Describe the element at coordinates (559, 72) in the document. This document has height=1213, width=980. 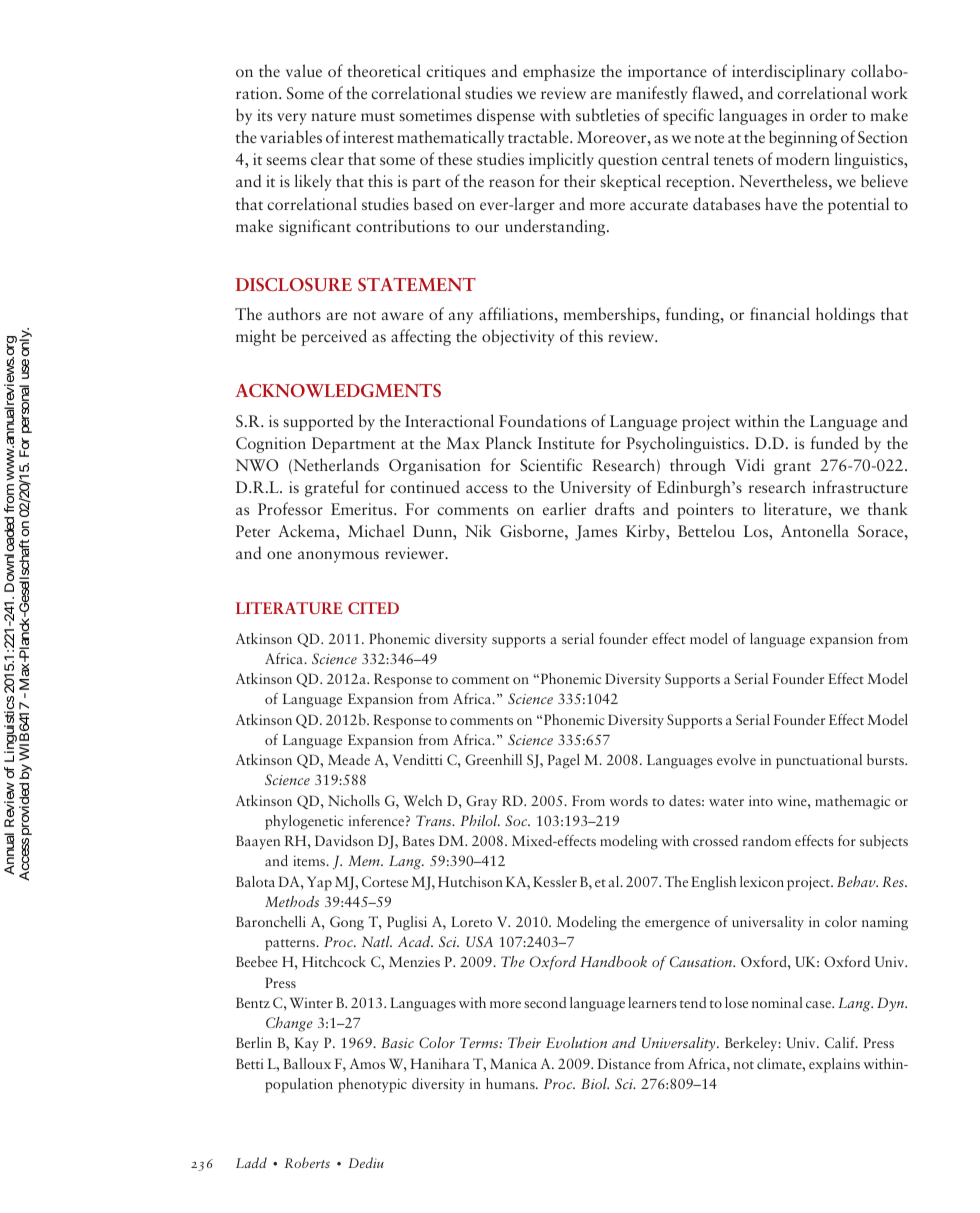
I see `emphasize` at that location.
